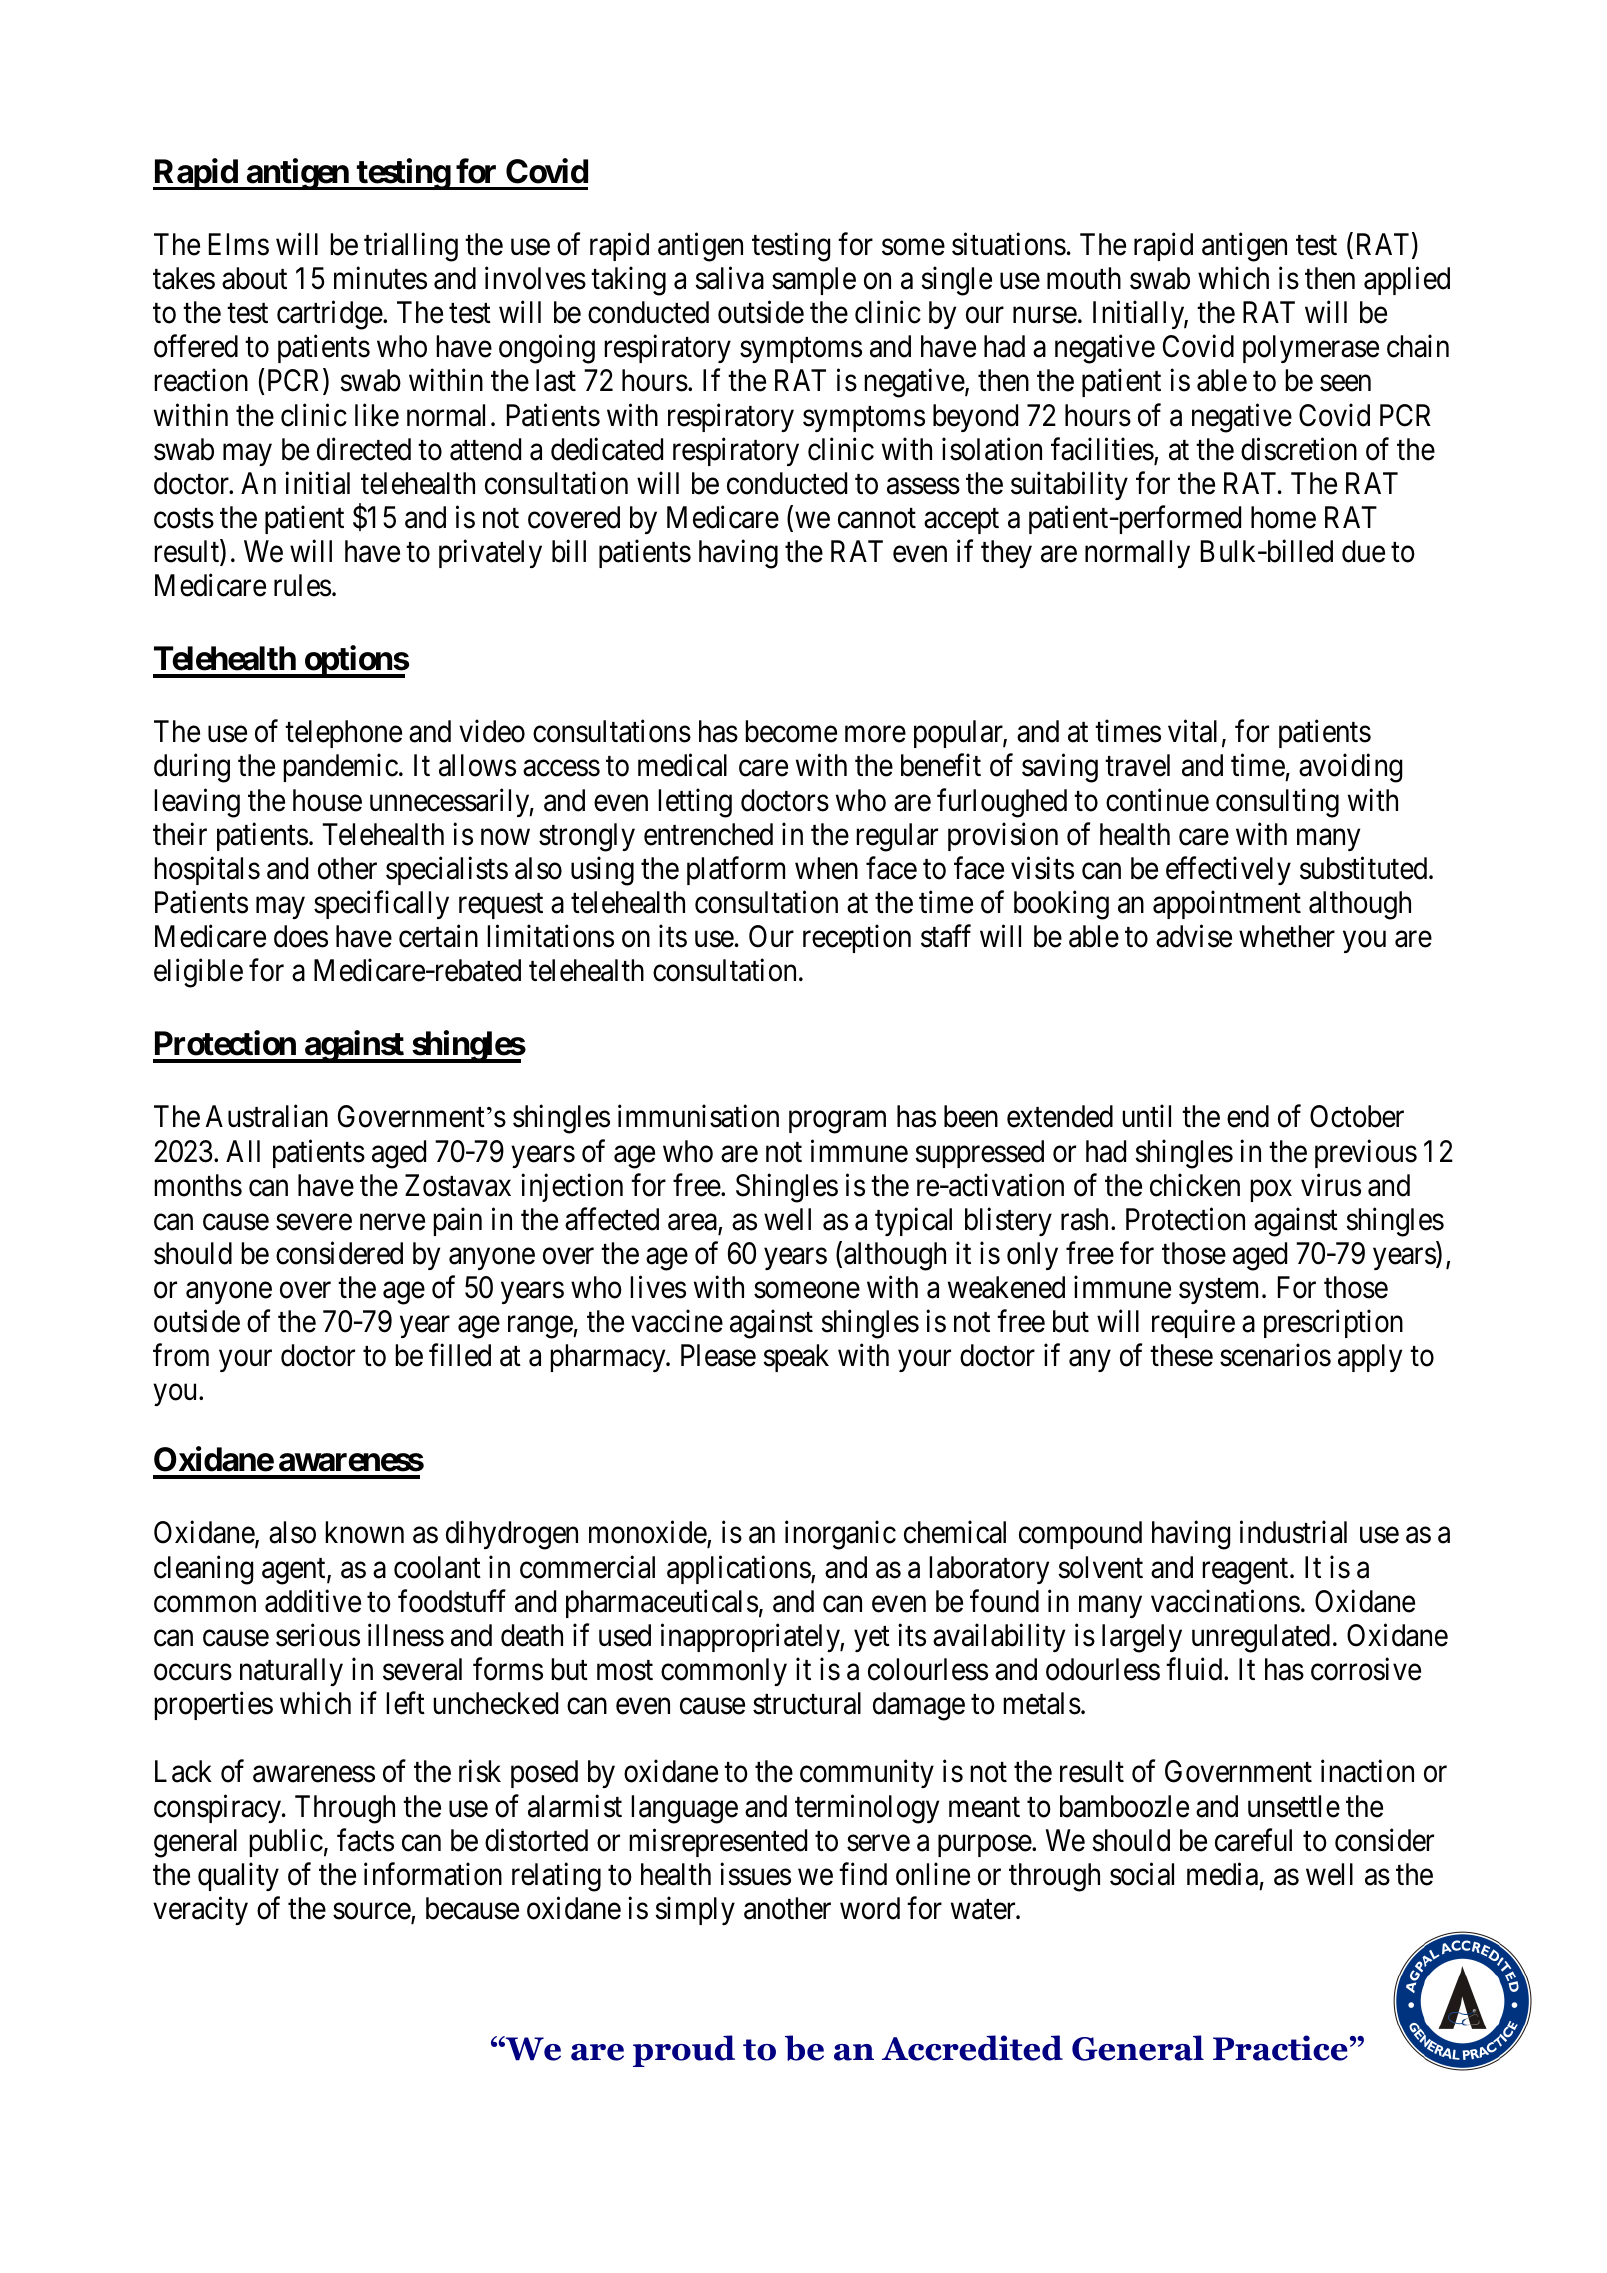 Image resolution: width=1607 pixels, height=2273 pixels. I want to click on specifically, so click(381, 905).
